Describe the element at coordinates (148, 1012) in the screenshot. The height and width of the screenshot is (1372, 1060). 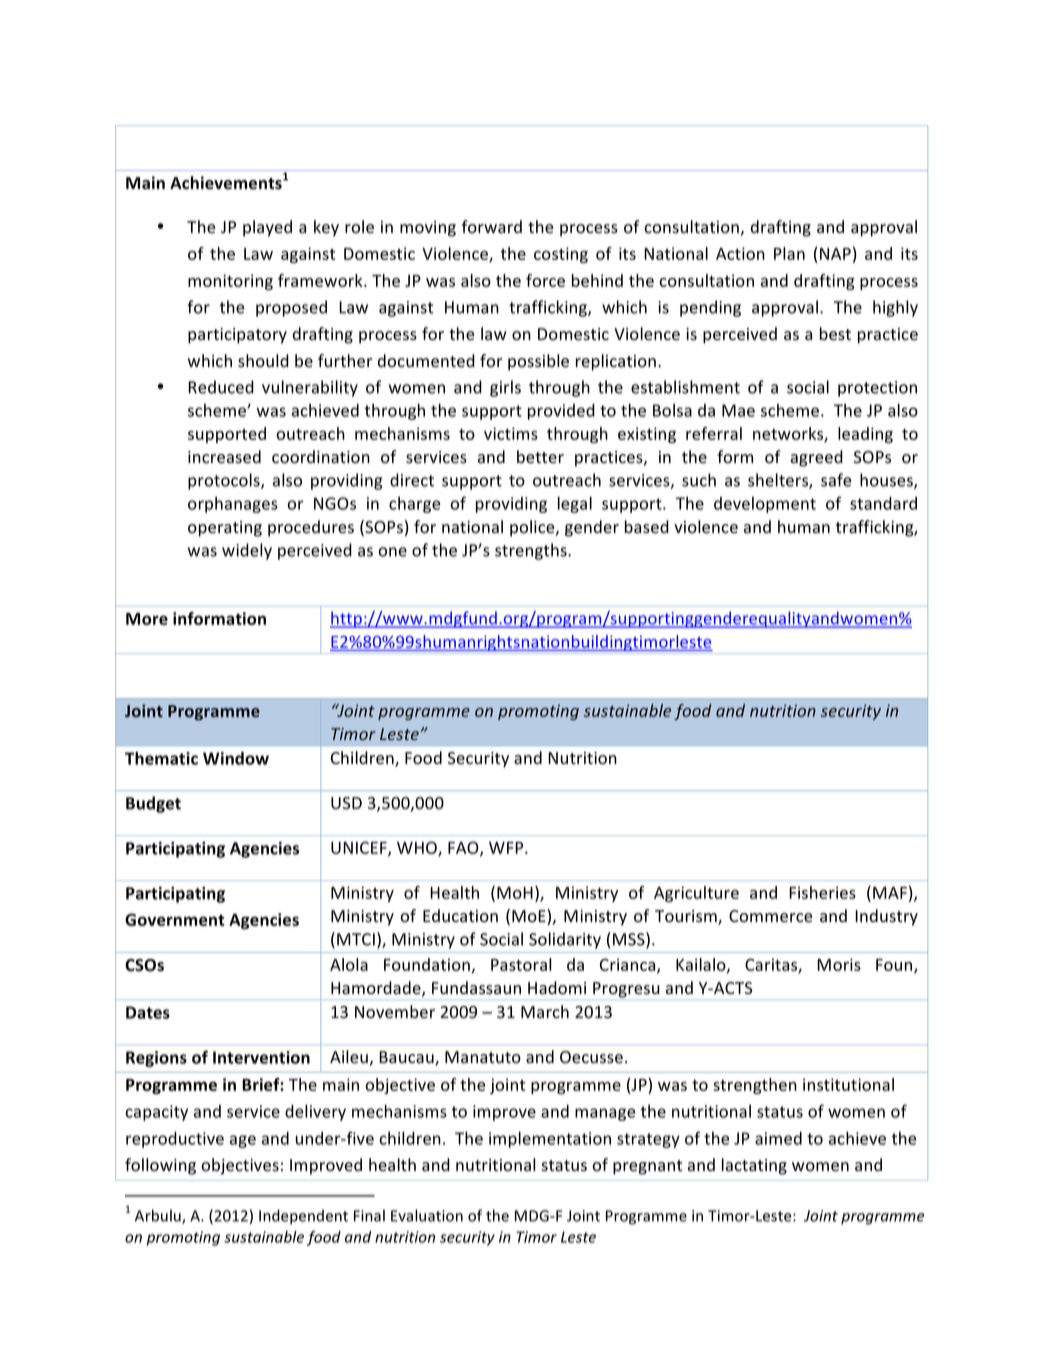
I see `Dates` at that location.
